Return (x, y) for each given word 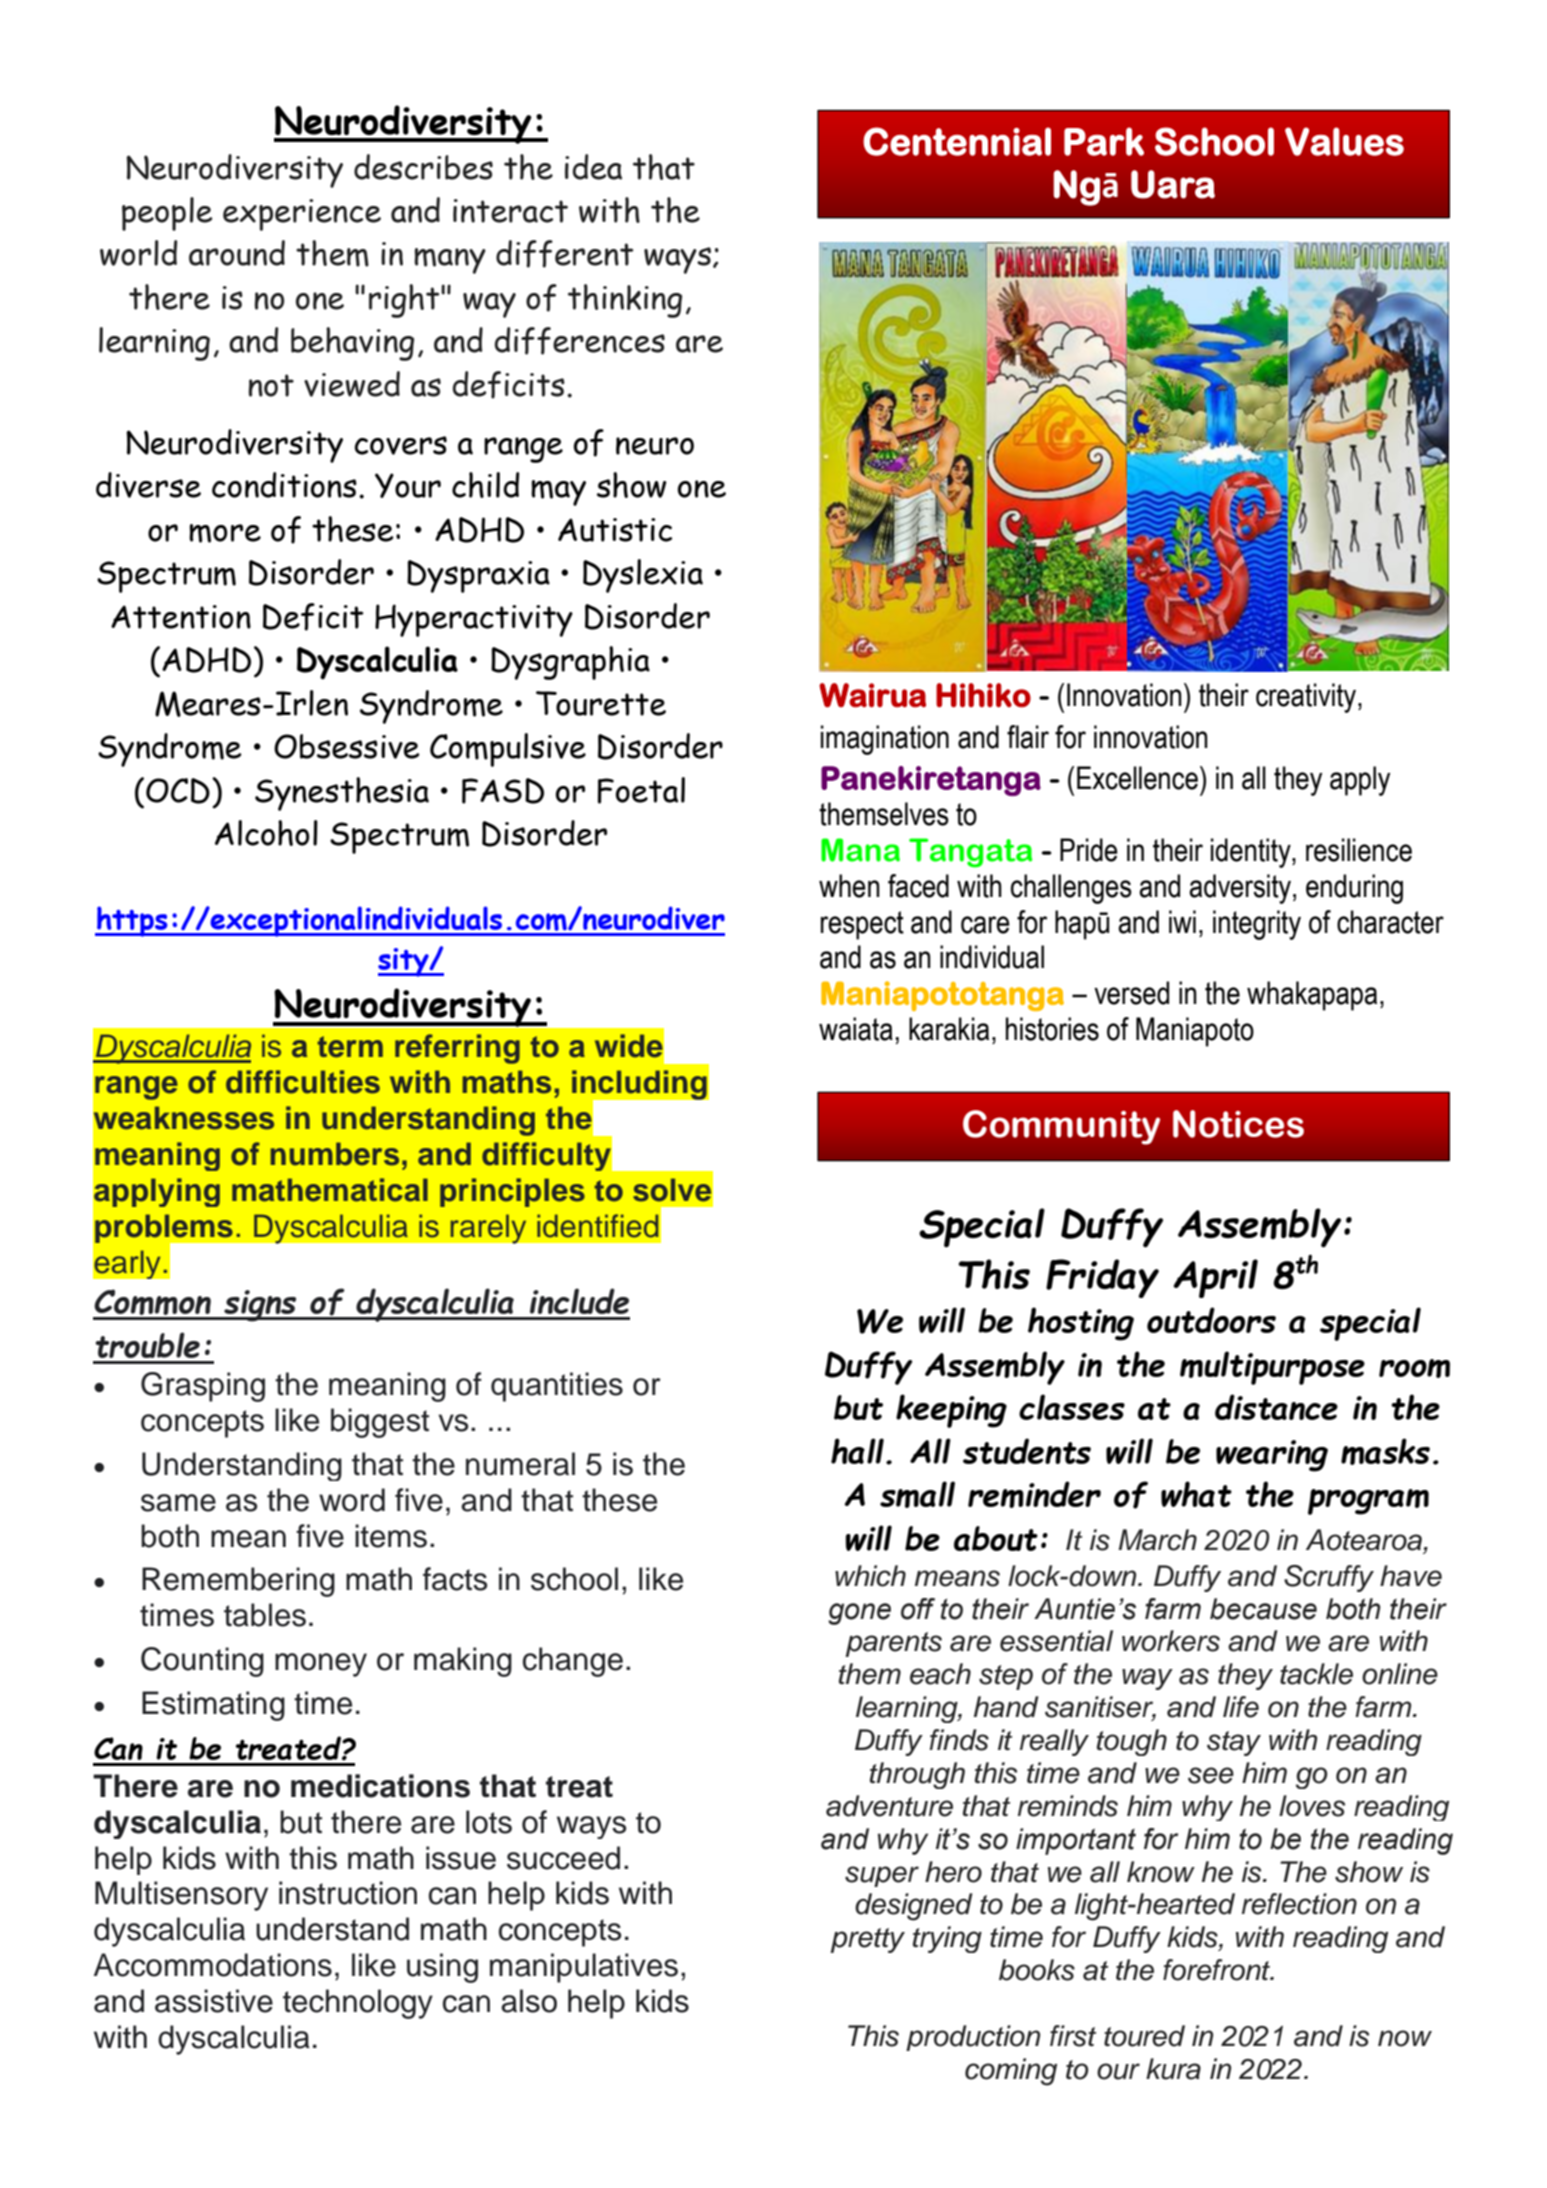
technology (358, 2004)
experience (302, 215)
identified (597, 1226)
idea (593, 167)
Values (1344, 141)
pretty (867, 1940)
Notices (1238, 1124)
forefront (1218, 1970)
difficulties (303, 1082)
